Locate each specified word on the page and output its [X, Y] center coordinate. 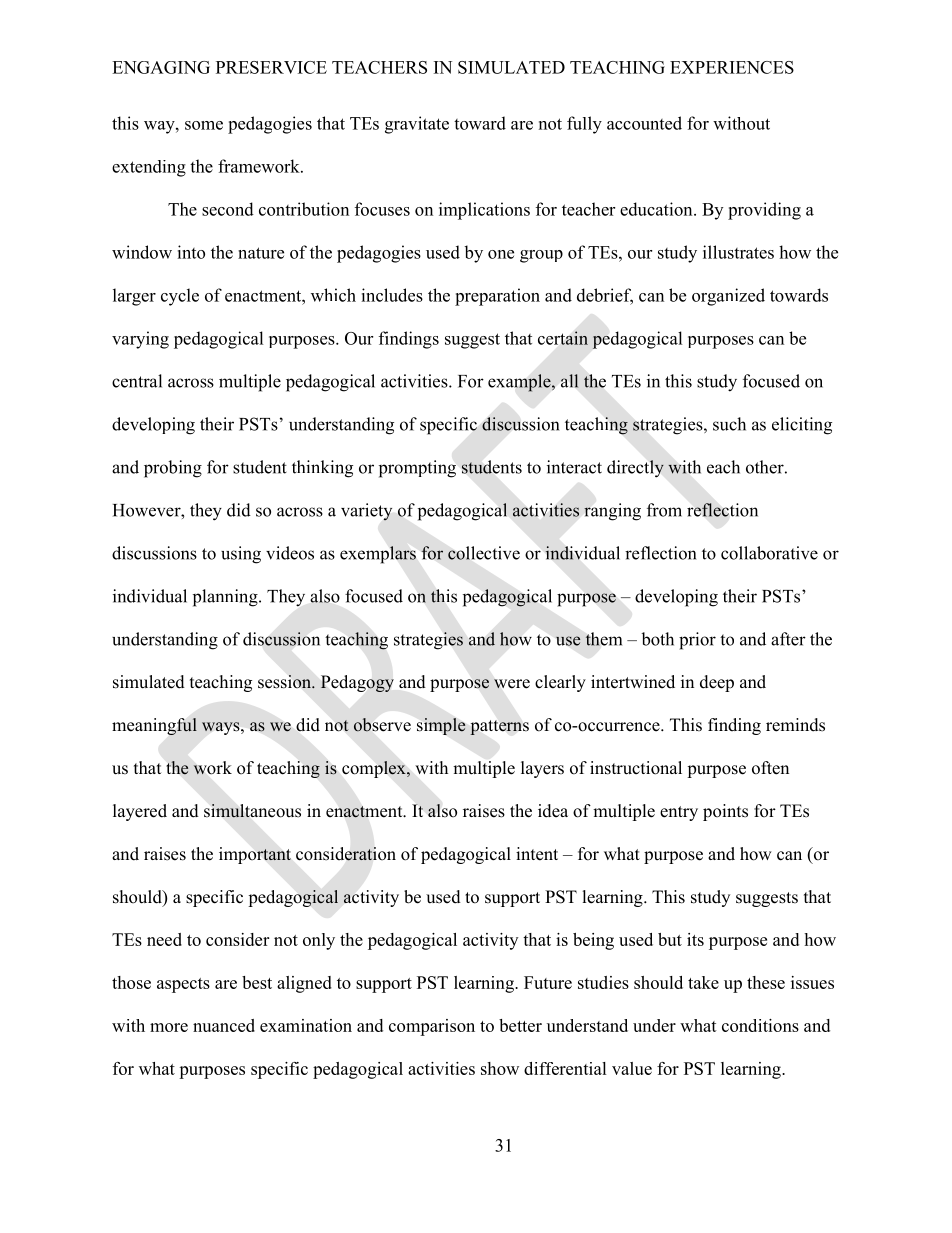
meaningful [154, 726]
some [204, 125]
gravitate [417, 125]
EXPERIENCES [732, 67]
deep [717, 683]
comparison [432, 1027]
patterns [499, 727]
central [137, 381]
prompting [417, 469]
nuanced [224, 1025]
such [729, 424]
